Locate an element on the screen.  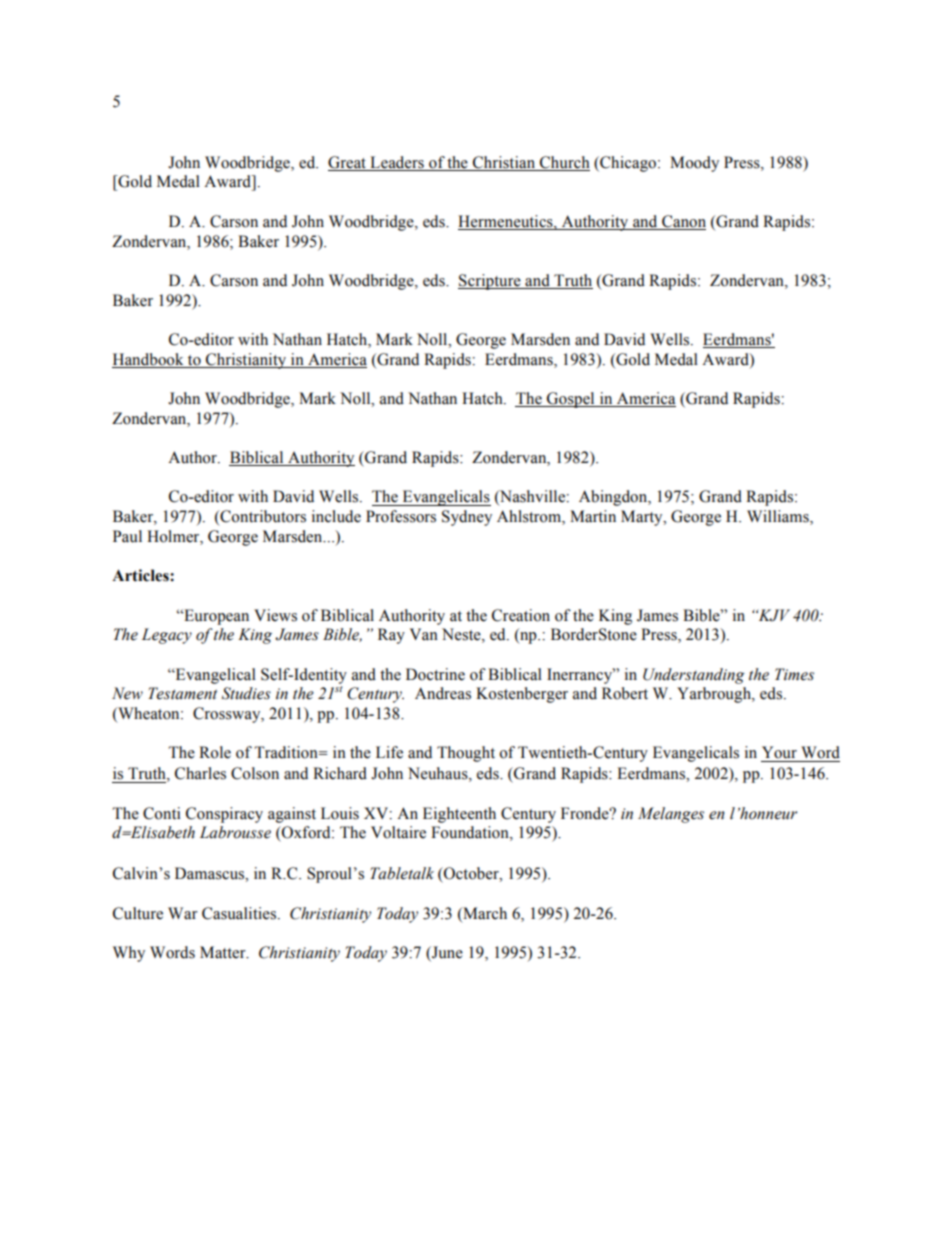
Moody is located at coordinates (694, 164).
